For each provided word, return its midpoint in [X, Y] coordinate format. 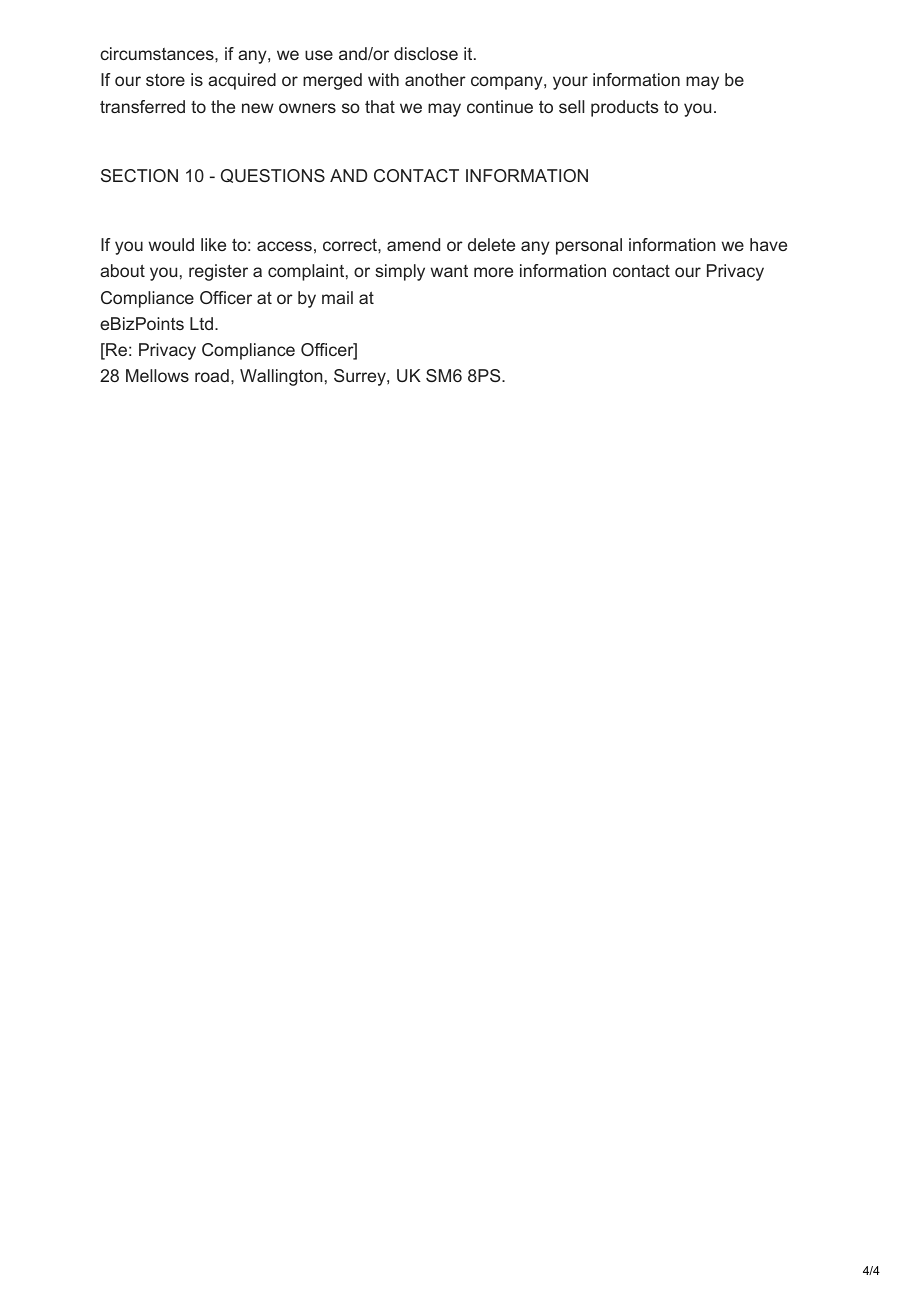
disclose [426, 53]
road [212, 375]
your [570, 83]
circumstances [158, 53]
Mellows [157, 375]
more [493, 272]
